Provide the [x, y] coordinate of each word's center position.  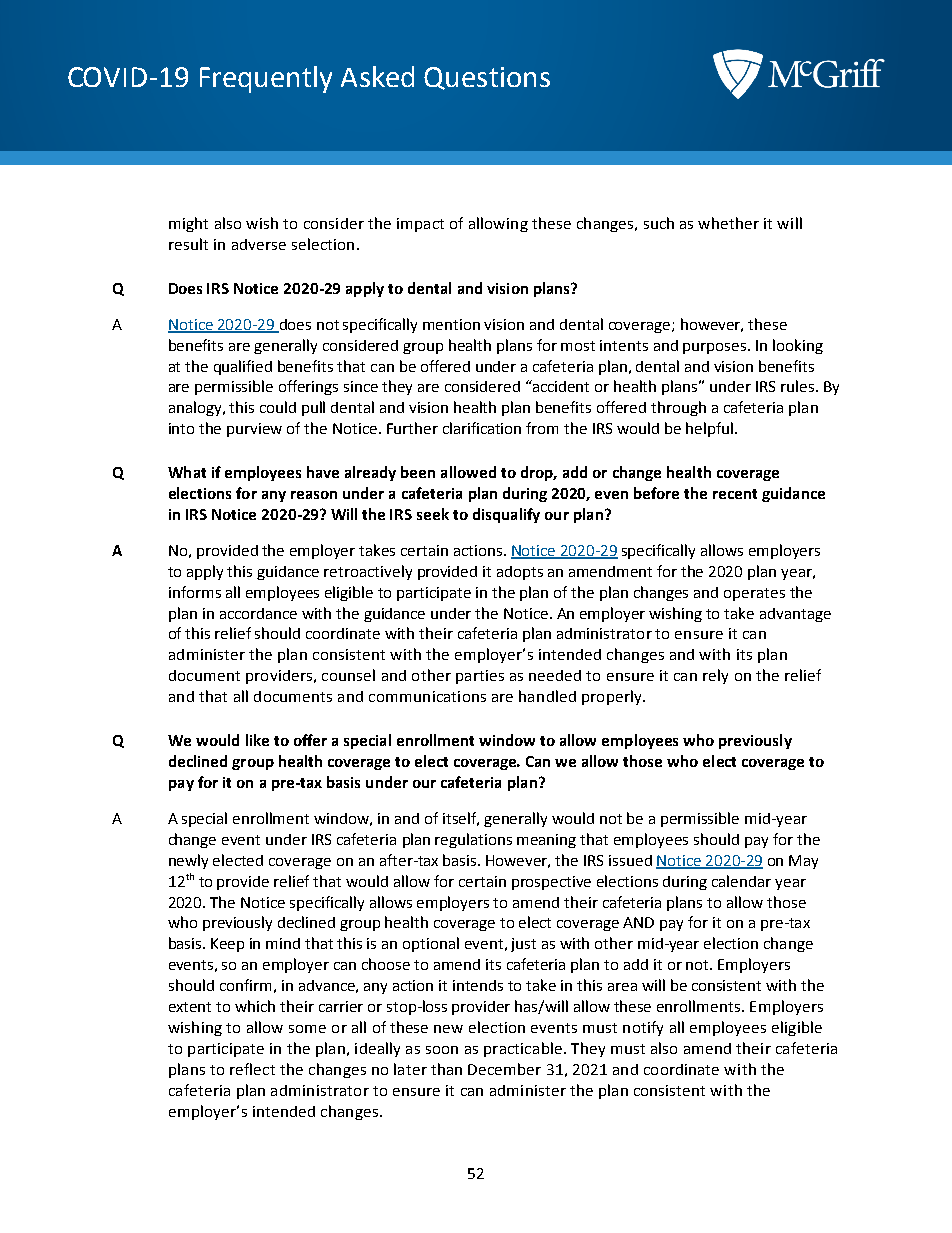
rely [715, 676]
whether [728, 223]
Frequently [266, 79]
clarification [482, 428]
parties [480, 677]
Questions [487, 78]
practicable [523, 1049]
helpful [709, 429]
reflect [252, 1069]
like [257, 740]
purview [254, 430]
